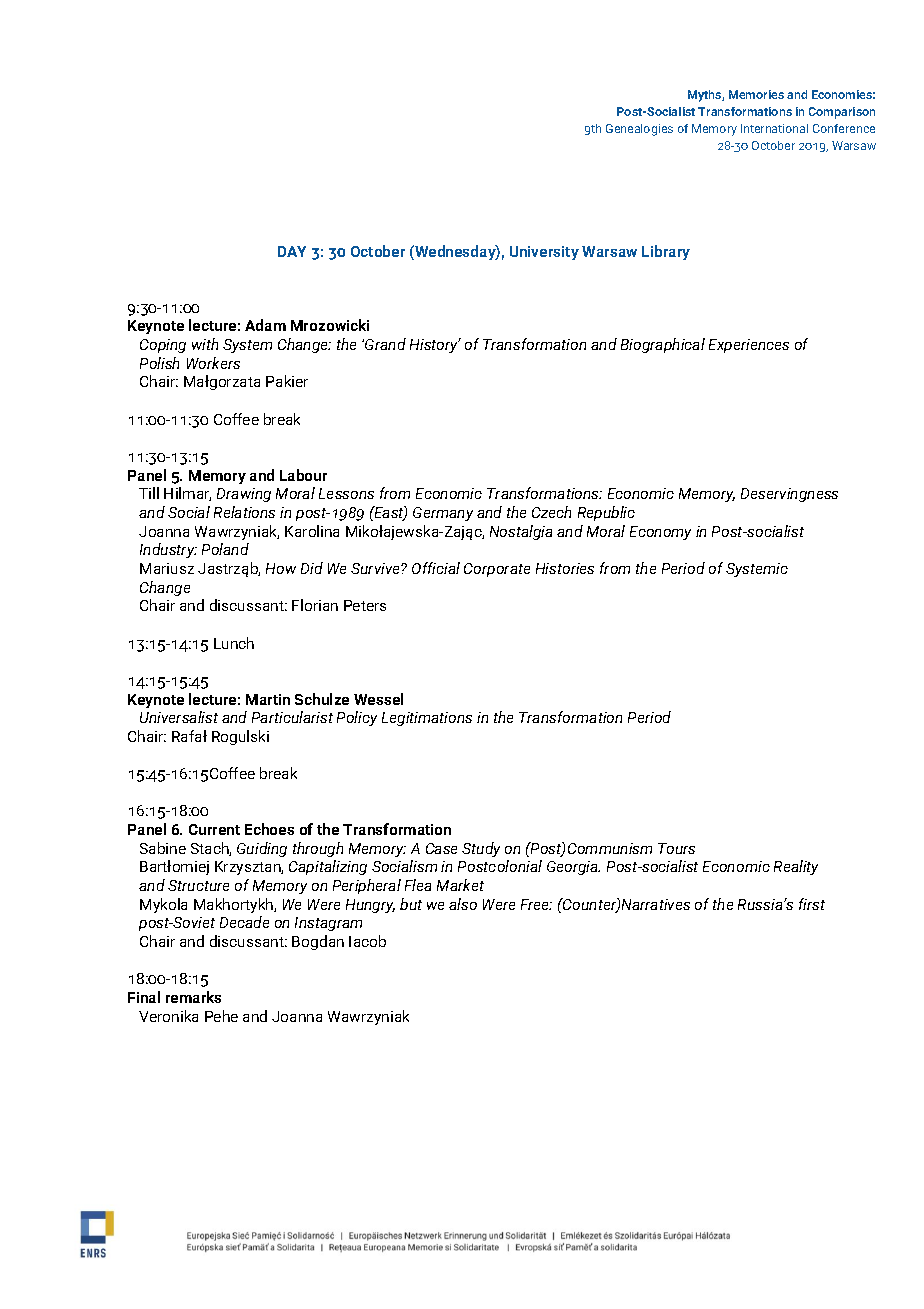 Image resolution: width=924 pixels, height=1309 pixels. I want to click on remarks, so click(193, 997).
